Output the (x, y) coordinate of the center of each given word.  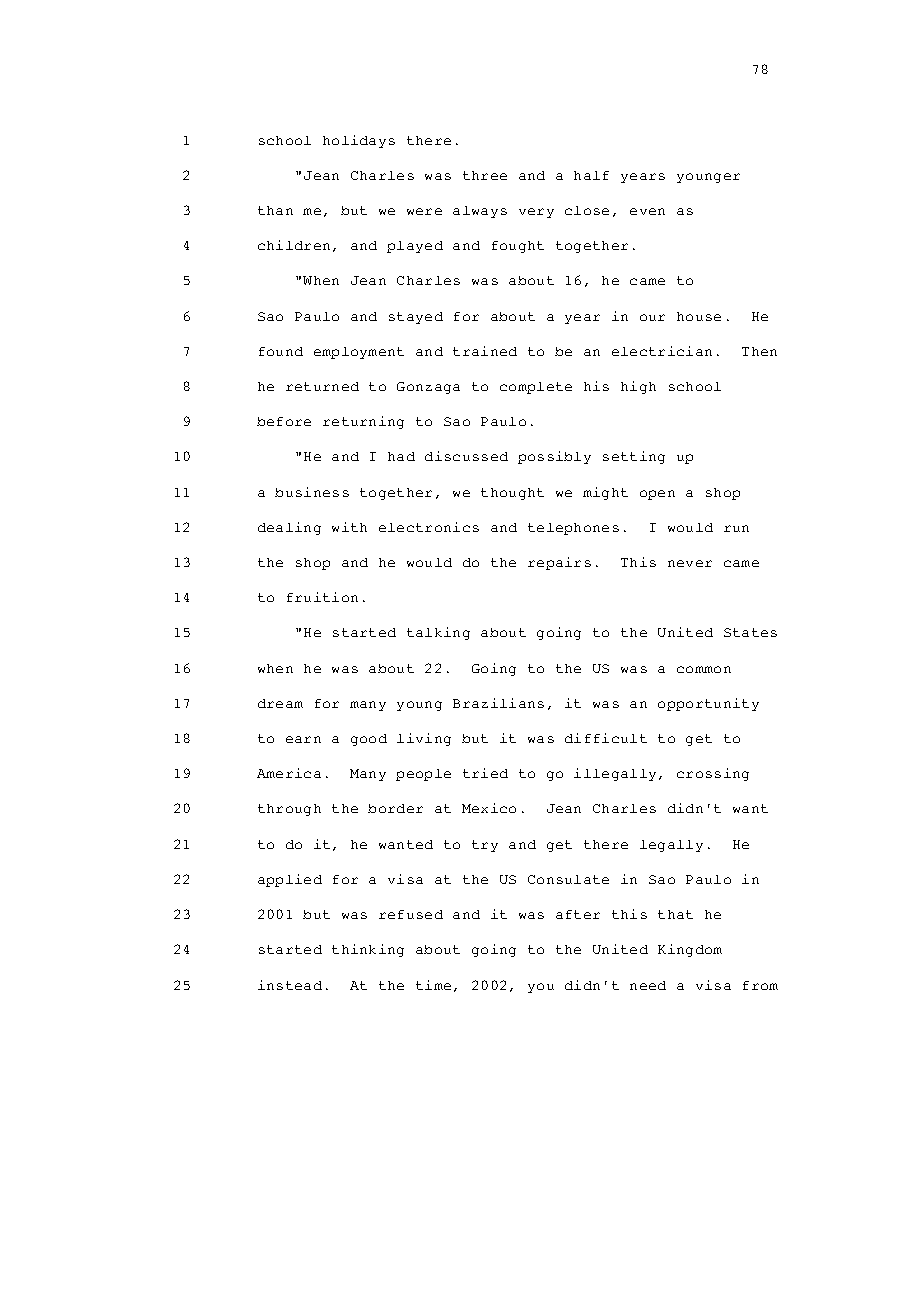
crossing (713, 774)
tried (485, 773)
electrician (662, 351)
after (578, 914)
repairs (559, 563)
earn (303, 739)
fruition (322, 597)
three (485, 175)
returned (322, 386)
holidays (359, 141)
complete (536, 388)
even (647, 211)
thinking (368, 950)
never (690, 563)
